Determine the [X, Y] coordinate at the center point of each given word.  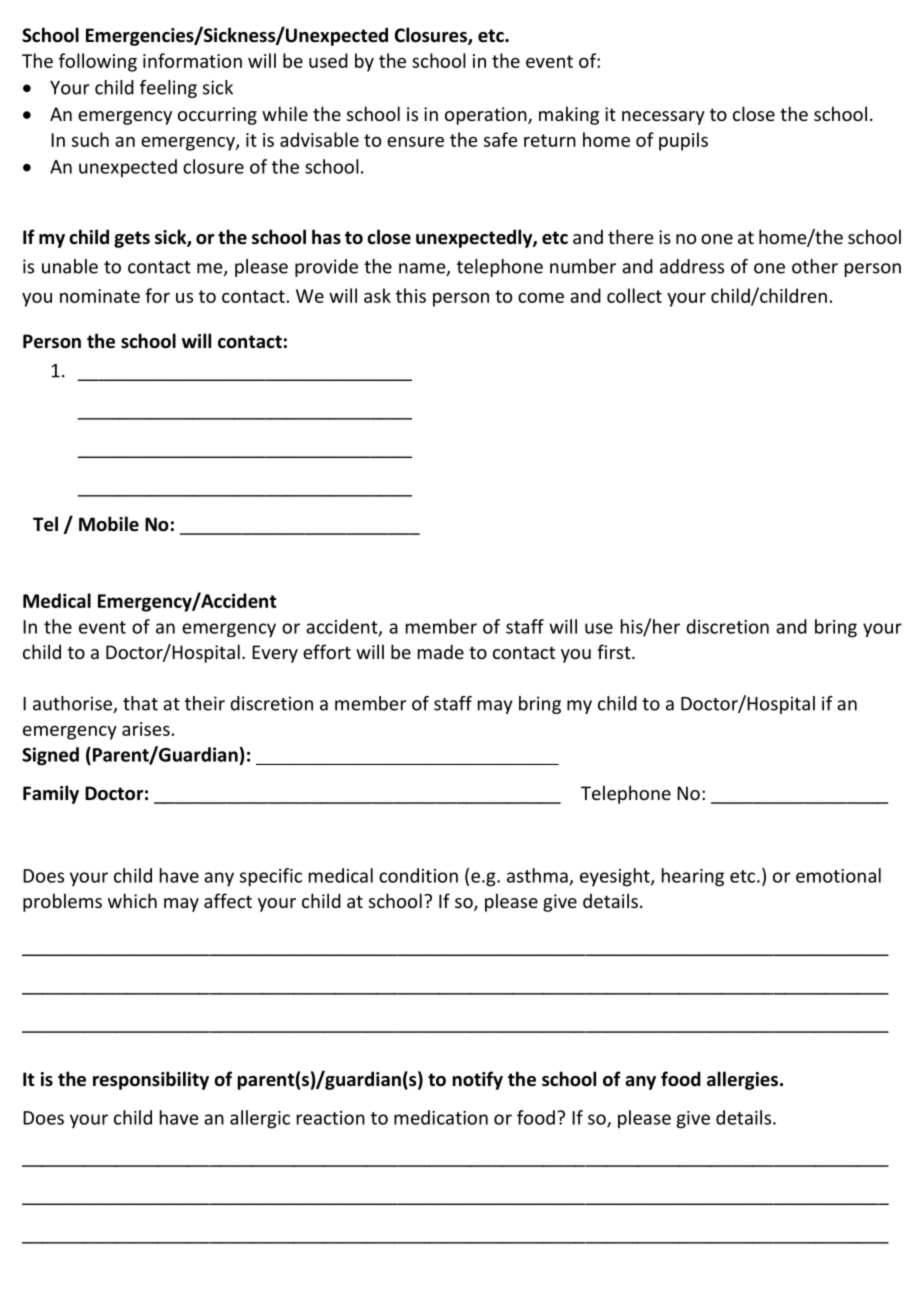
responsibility [151, 1080]
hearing [693, 877]
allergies [744, 1080]
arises [146, 729]
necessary [663, 118]
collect [634, 295]
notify [477, 1080]
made [441, 651]
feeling [168, 89]
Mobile [109, 524]
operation [487, 116]
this [411, 295]
